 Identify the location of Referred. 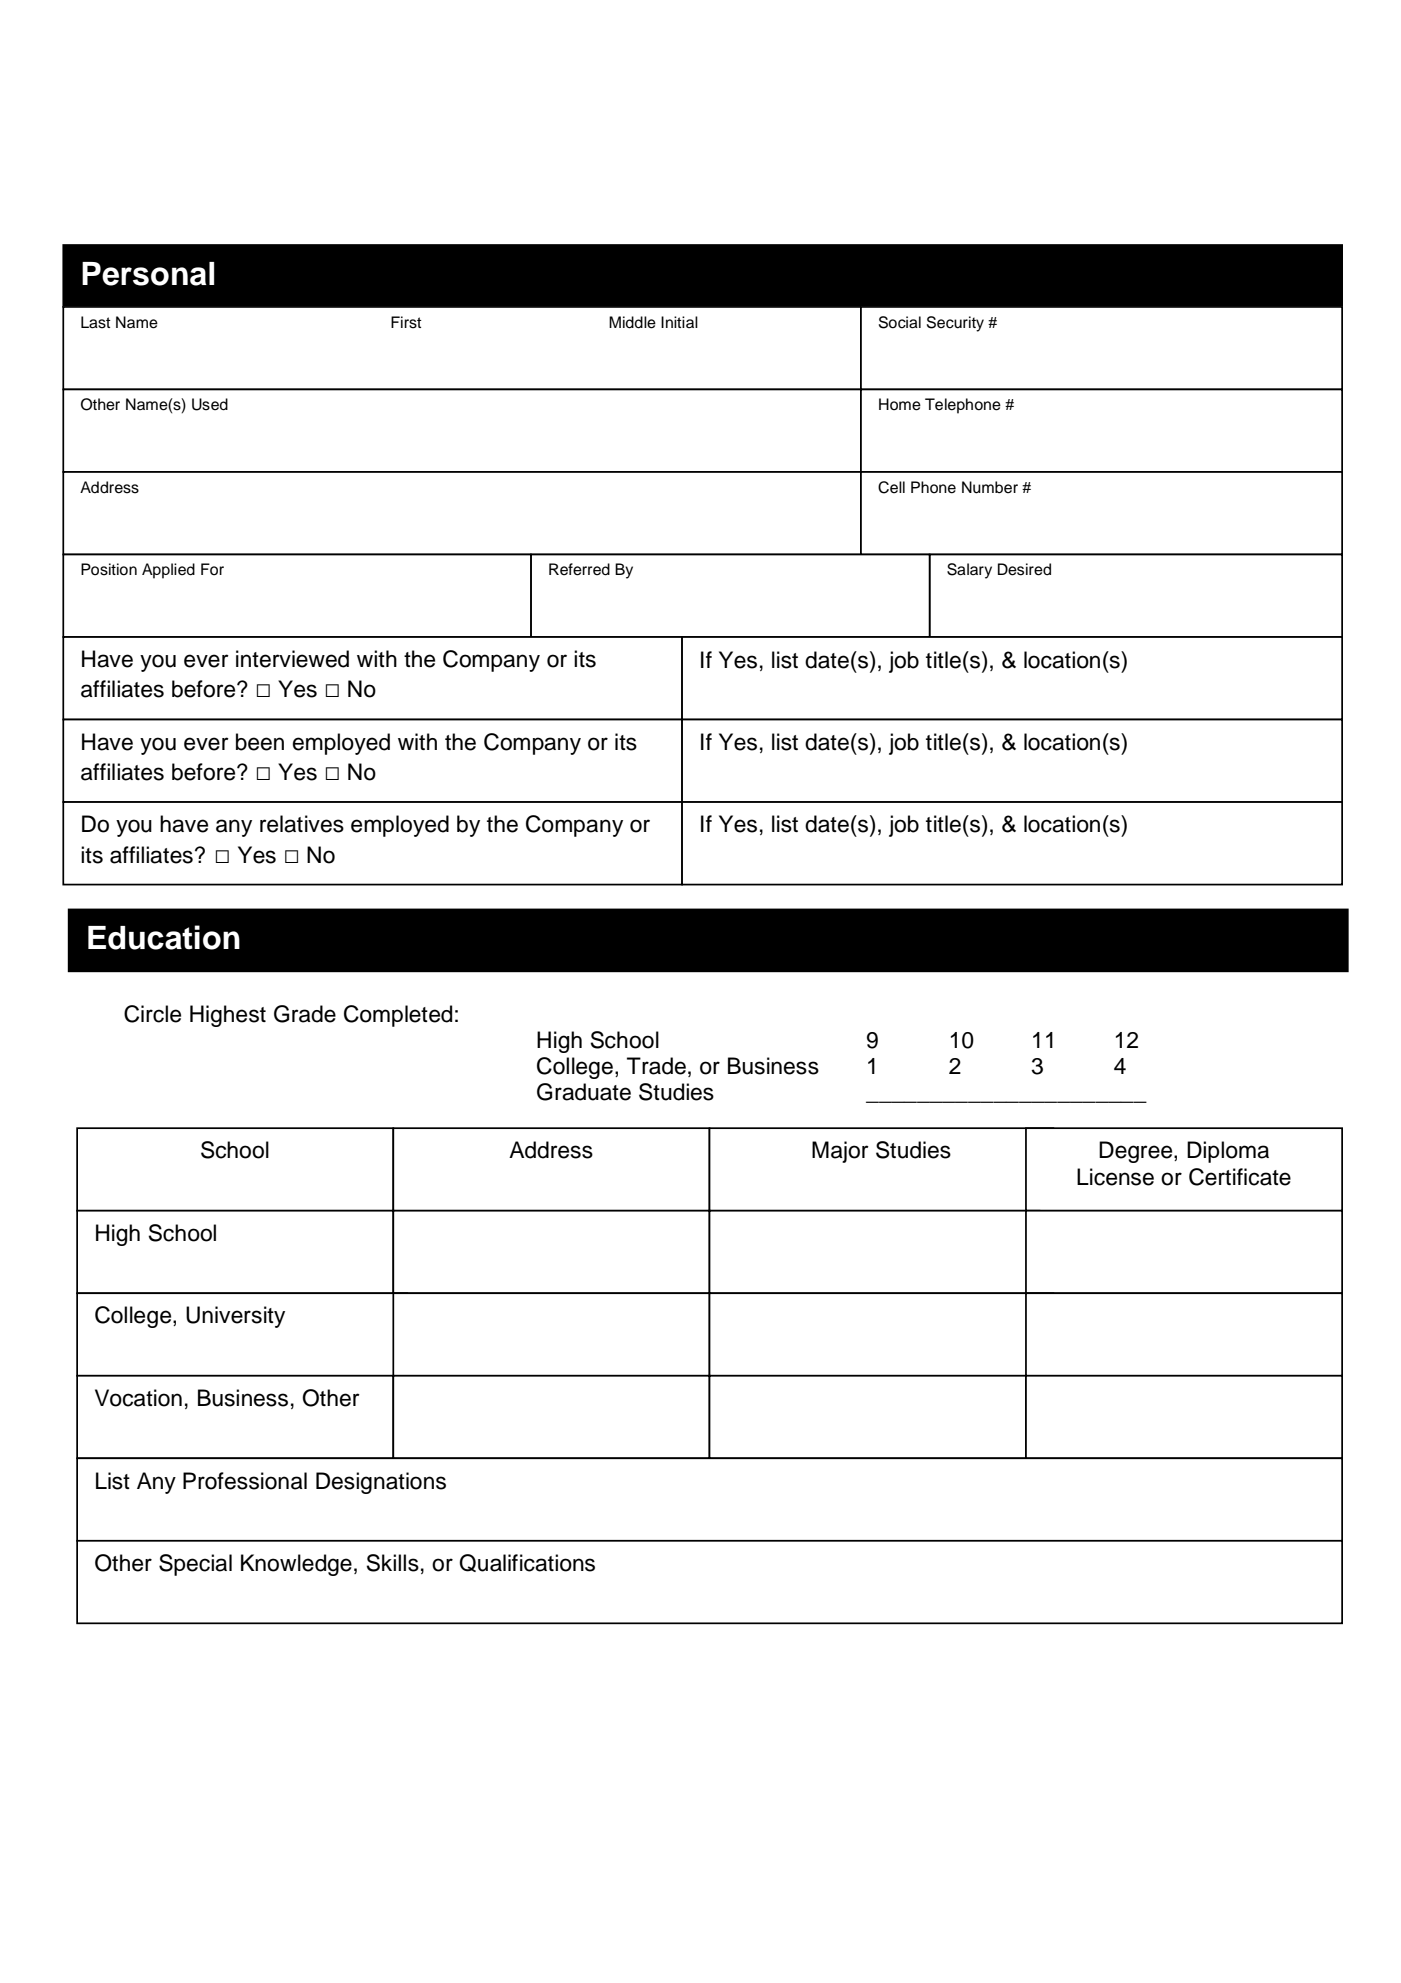
(579, 569).
